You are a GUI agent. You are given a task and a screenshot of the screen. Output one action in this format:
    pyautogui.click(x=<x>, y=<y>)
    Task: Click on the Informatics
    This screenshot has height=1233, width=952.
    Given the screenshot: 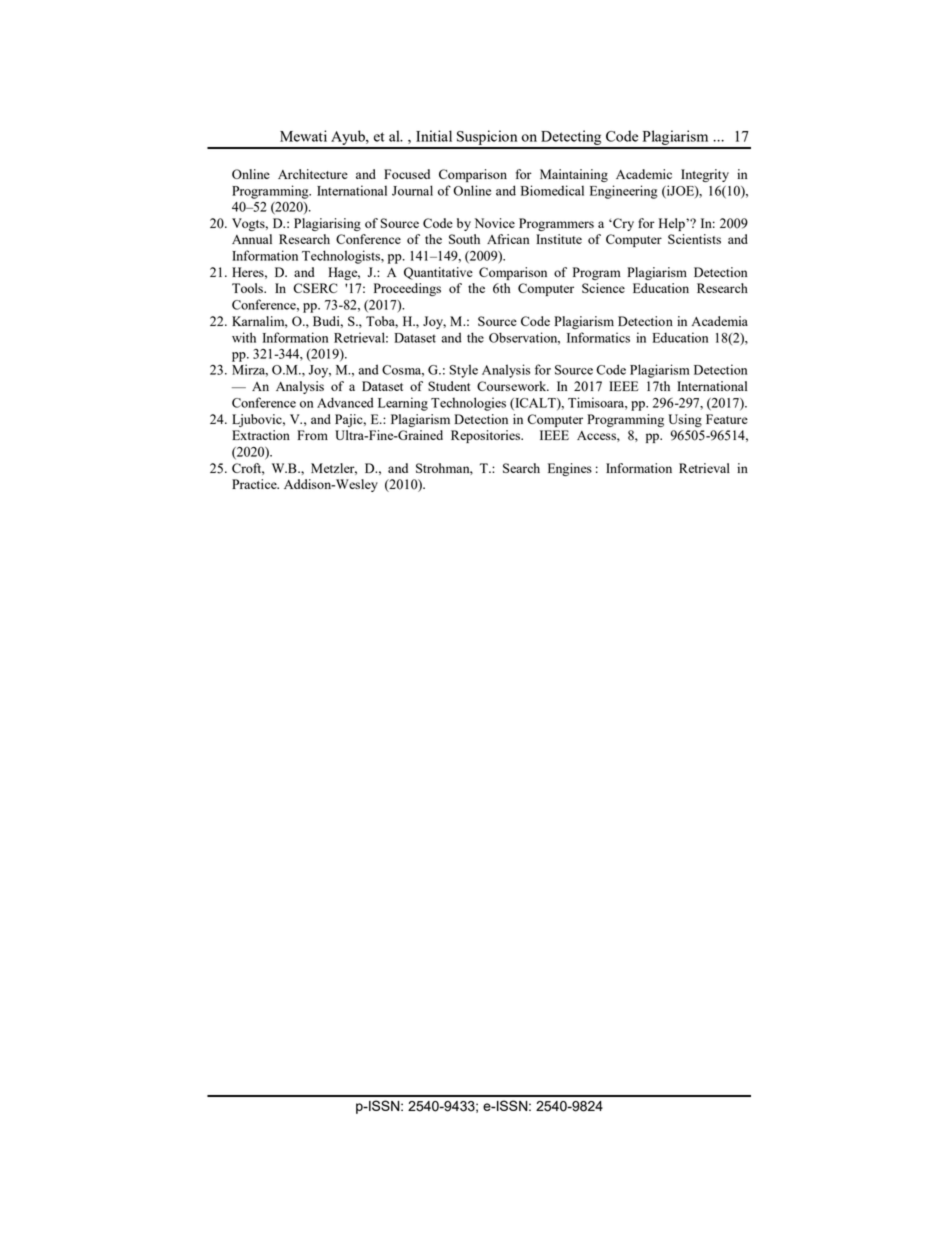 What is the action you would take?
    pyautogui.click(x=598, y=337)
